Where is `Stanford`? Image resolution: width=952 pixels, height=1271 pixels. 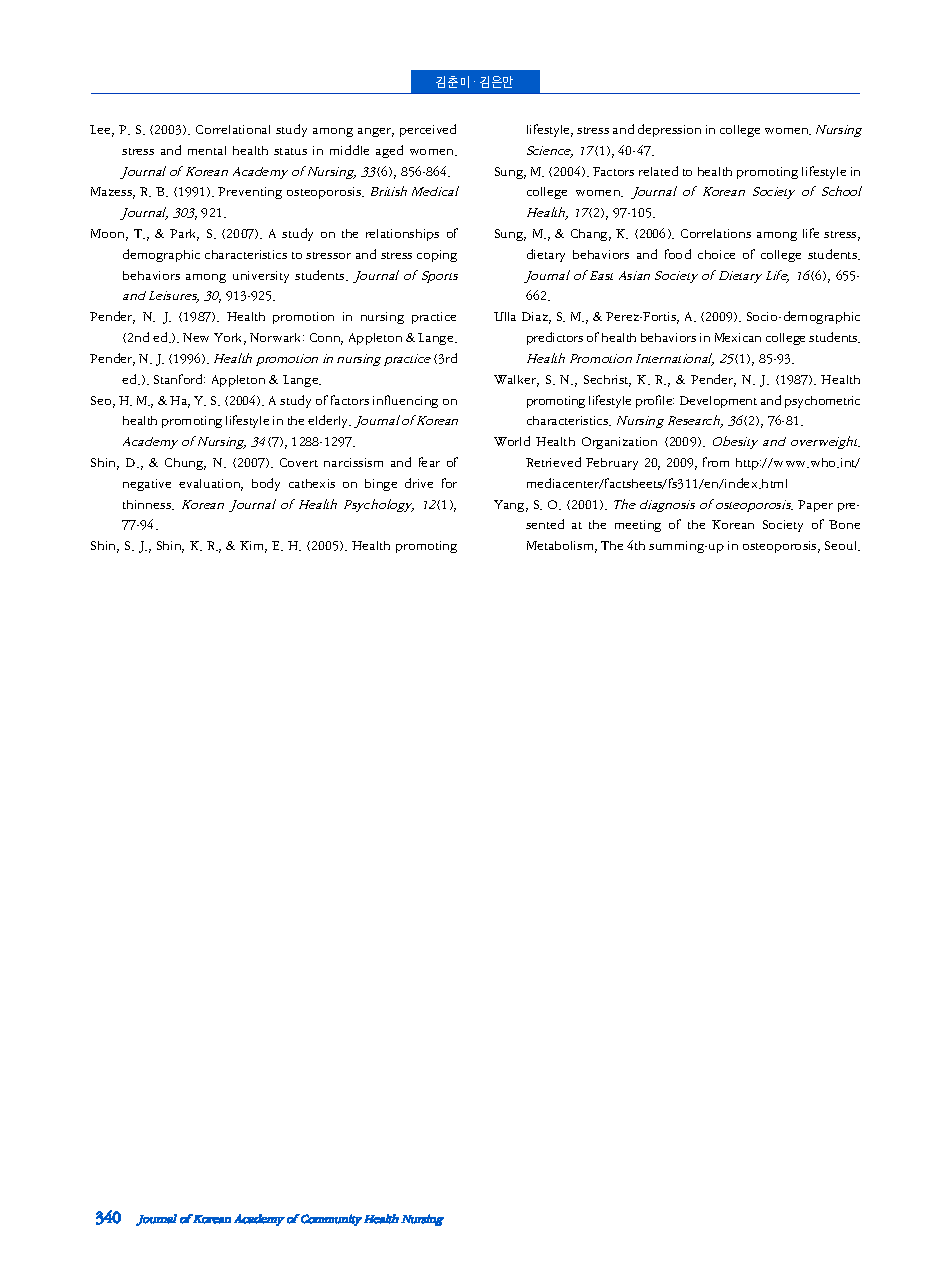
Stanford is located at coordinates (179, 379).
